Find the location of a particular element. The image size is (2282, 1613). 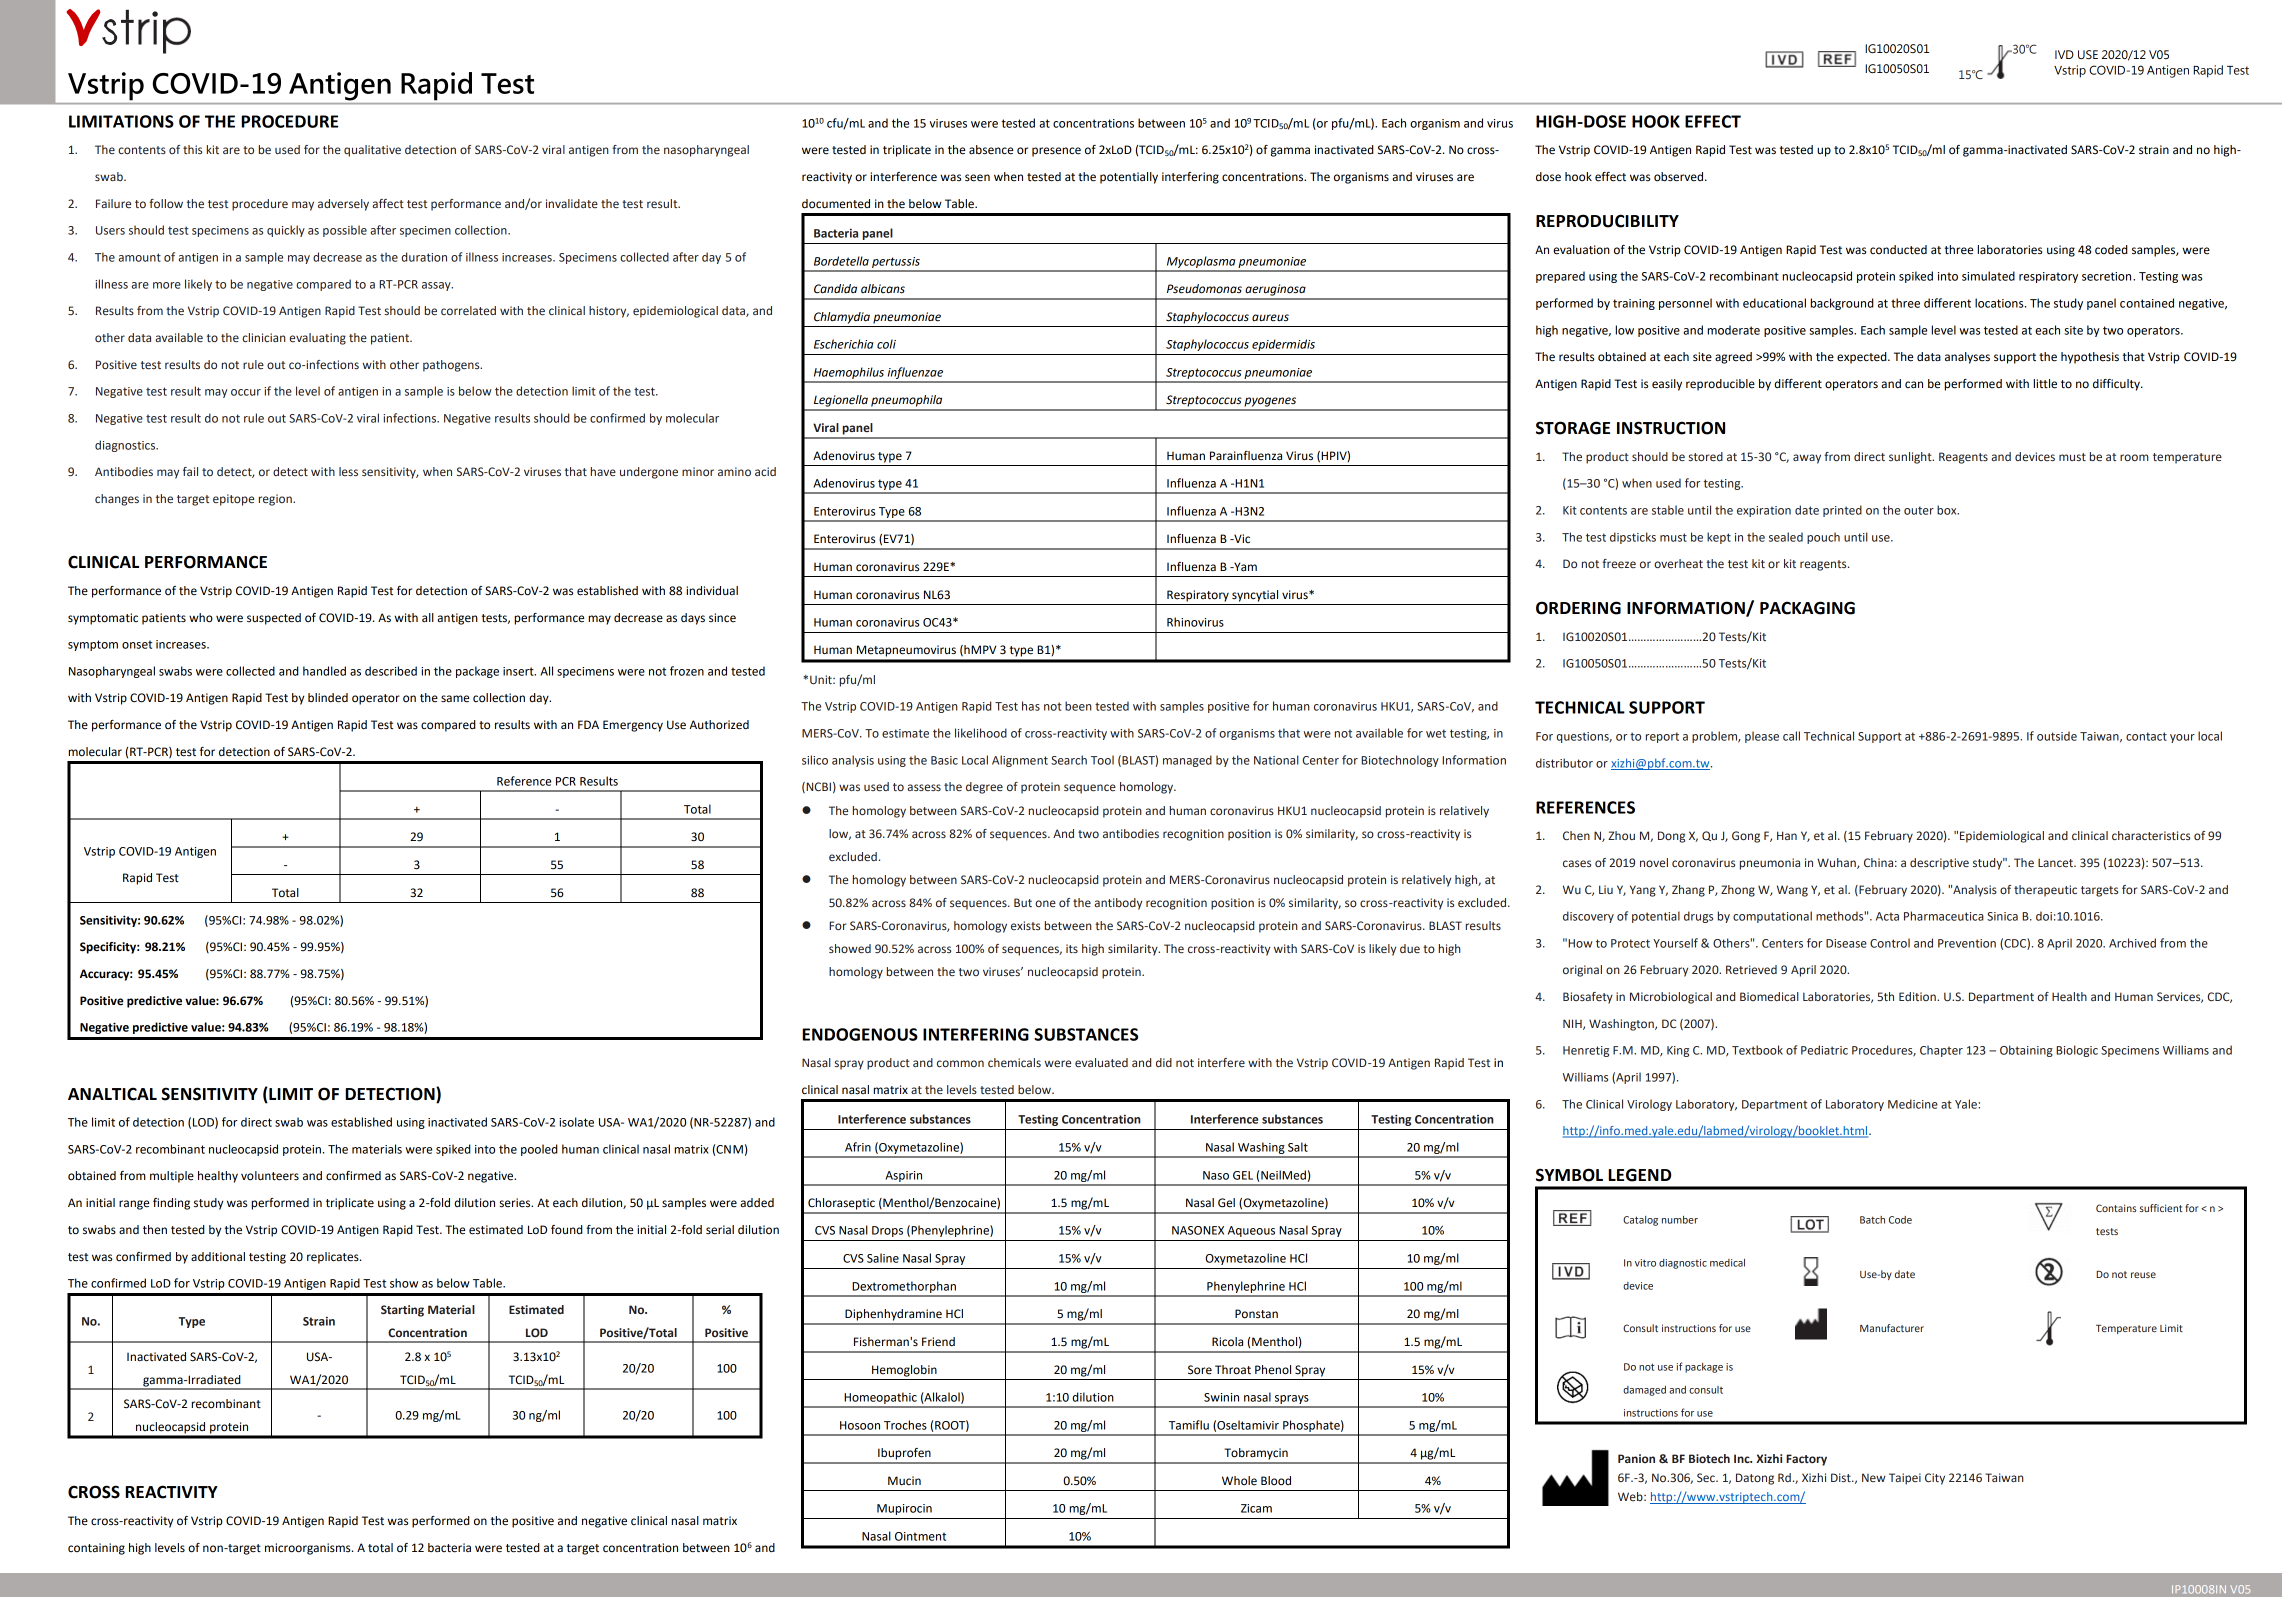

less is located at coordinates (348, 471).
